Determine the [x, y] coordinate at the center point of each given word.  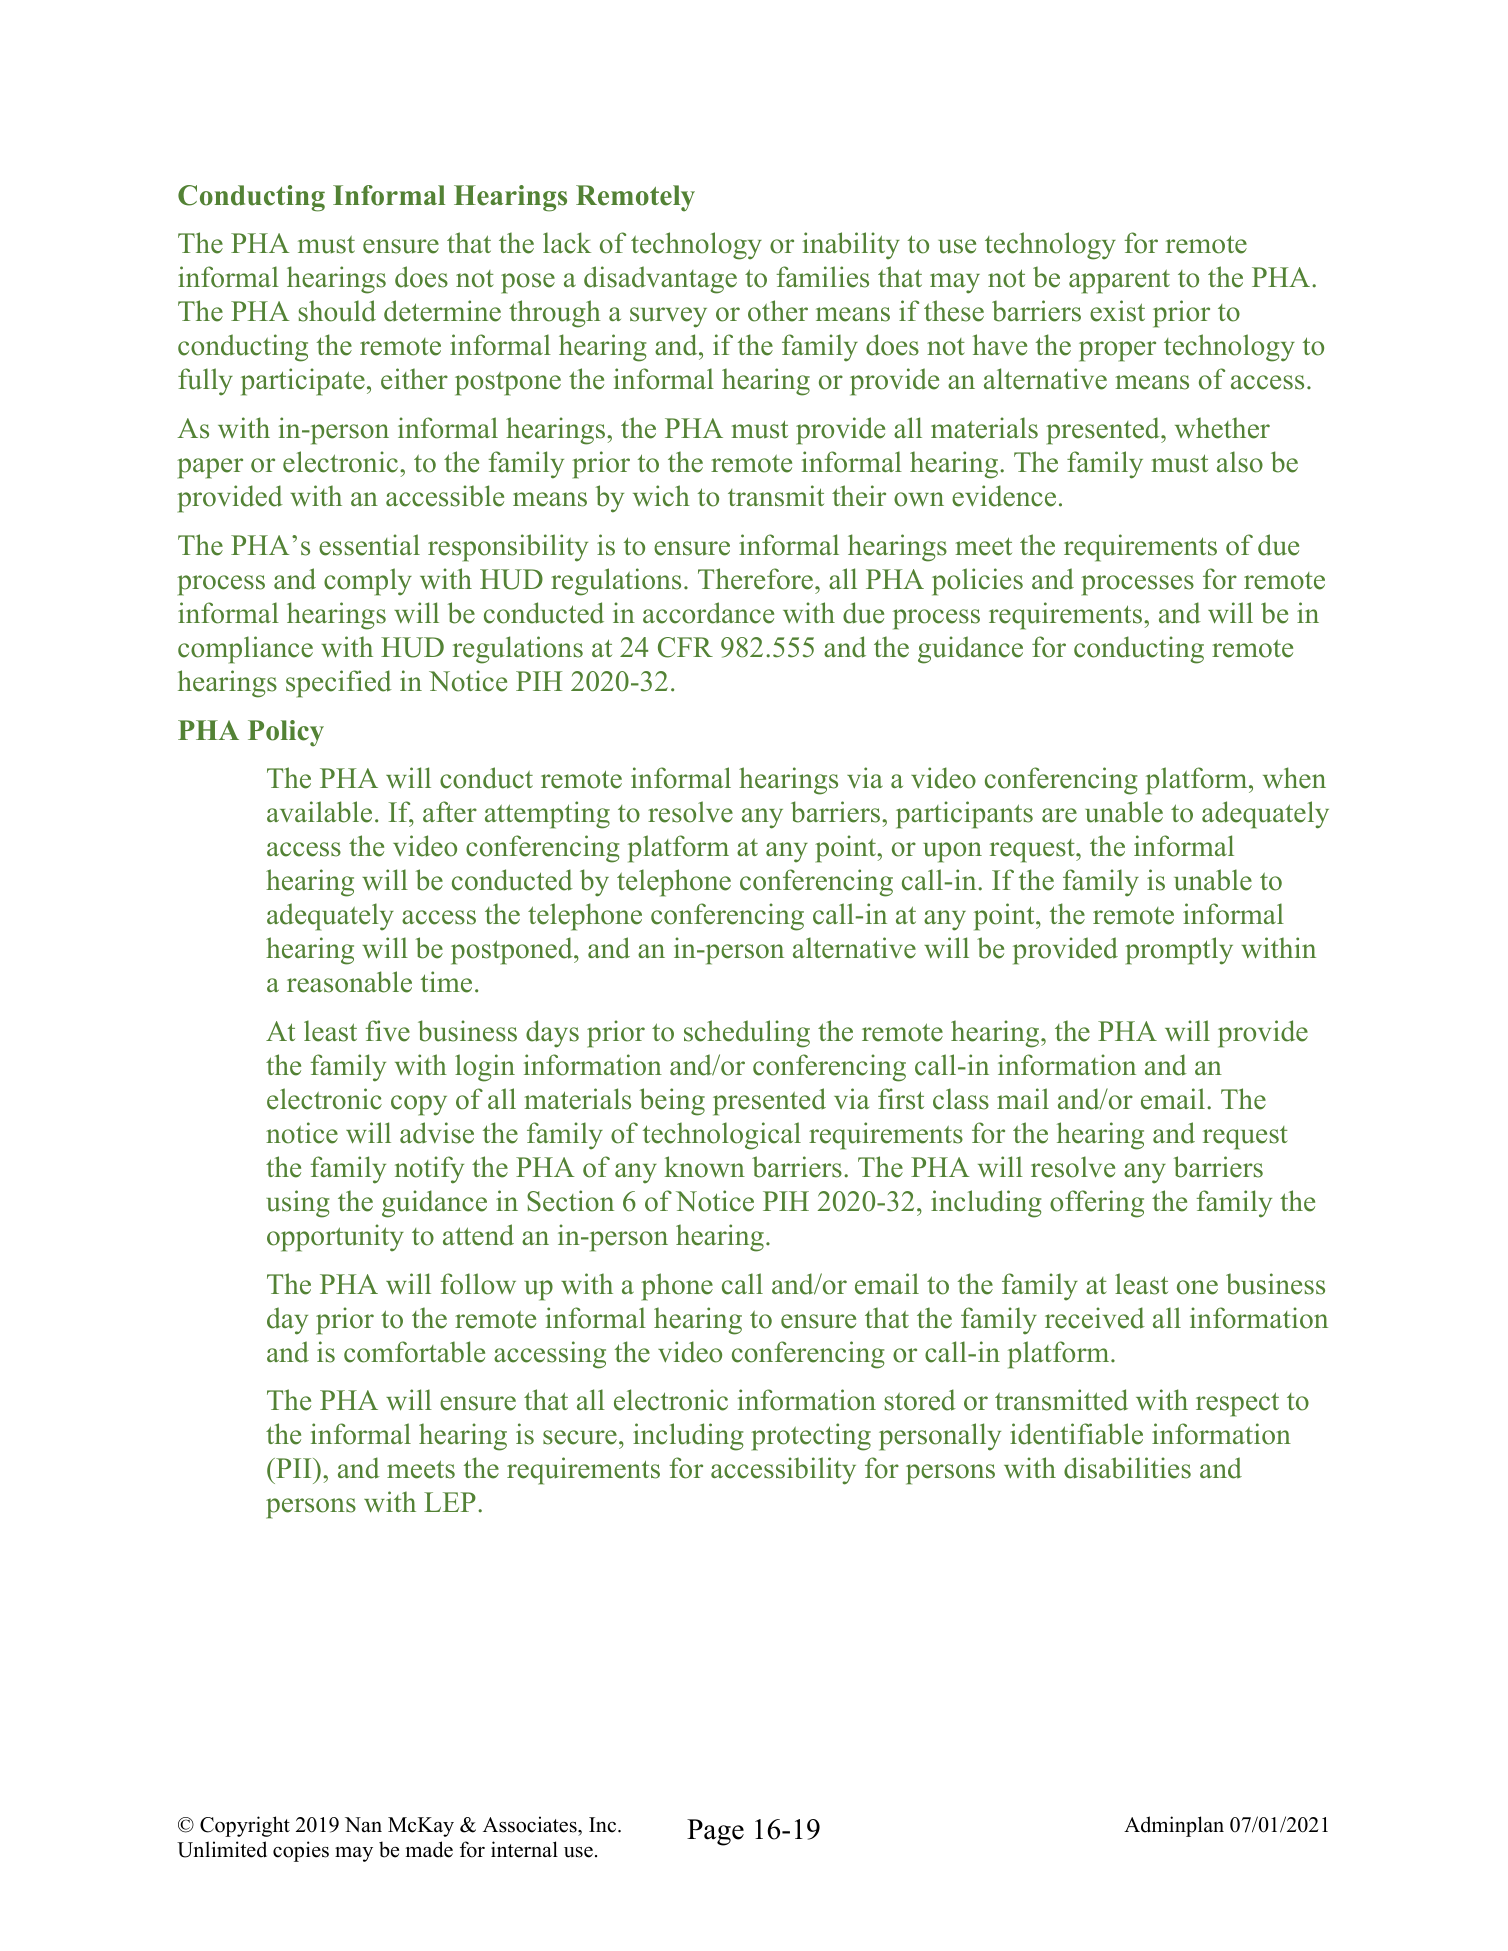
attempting [547, 815]
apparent [1119, 282]
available [319, 812]
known [705, 1167]
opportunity [335, 1238]
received [1095, 1318]
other [778, 311]
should [337, 311]
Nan [363, 1824]
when [1294, 778]
